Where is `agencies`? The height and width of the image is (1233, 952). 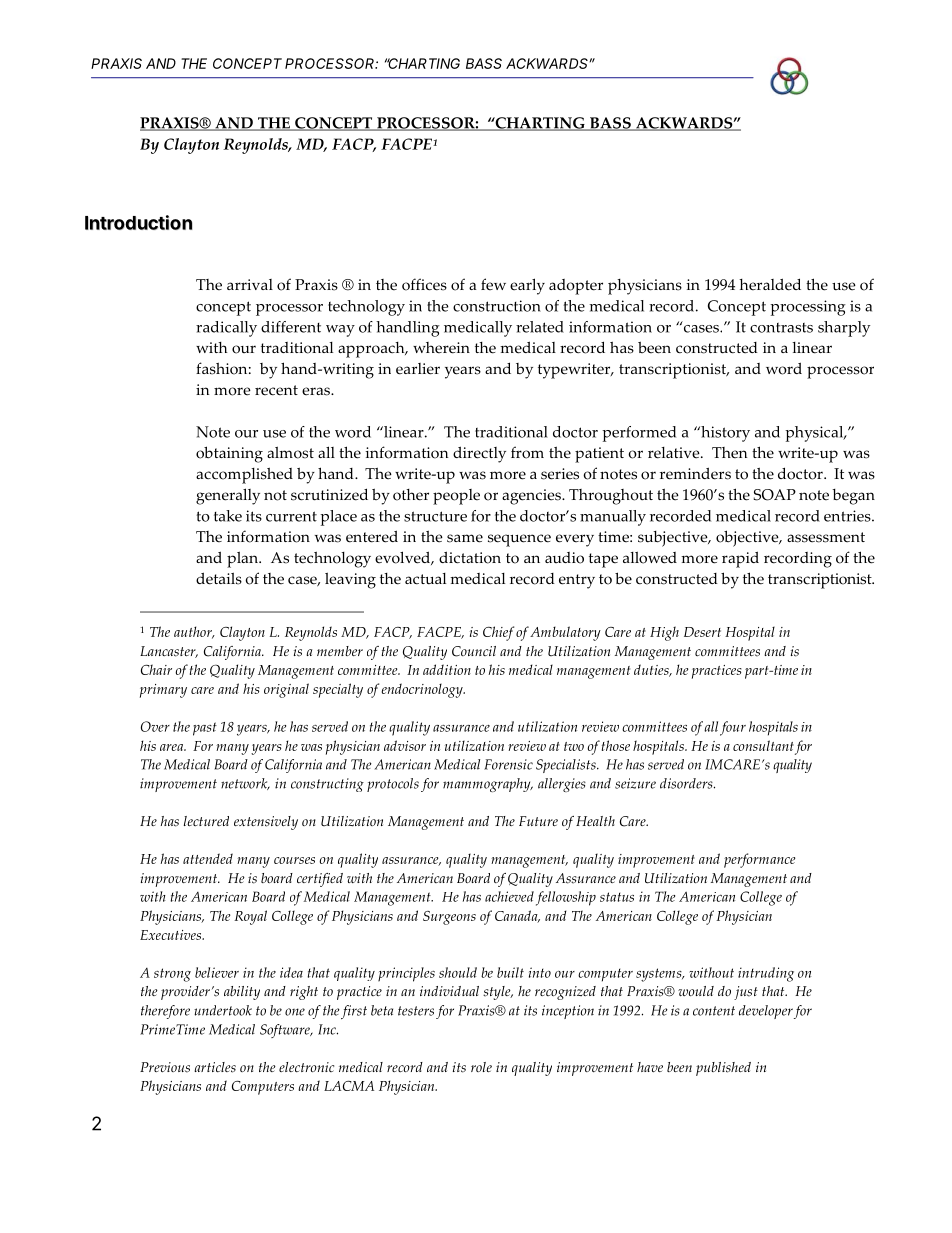 agencies is located at coordinates (532, 497).
